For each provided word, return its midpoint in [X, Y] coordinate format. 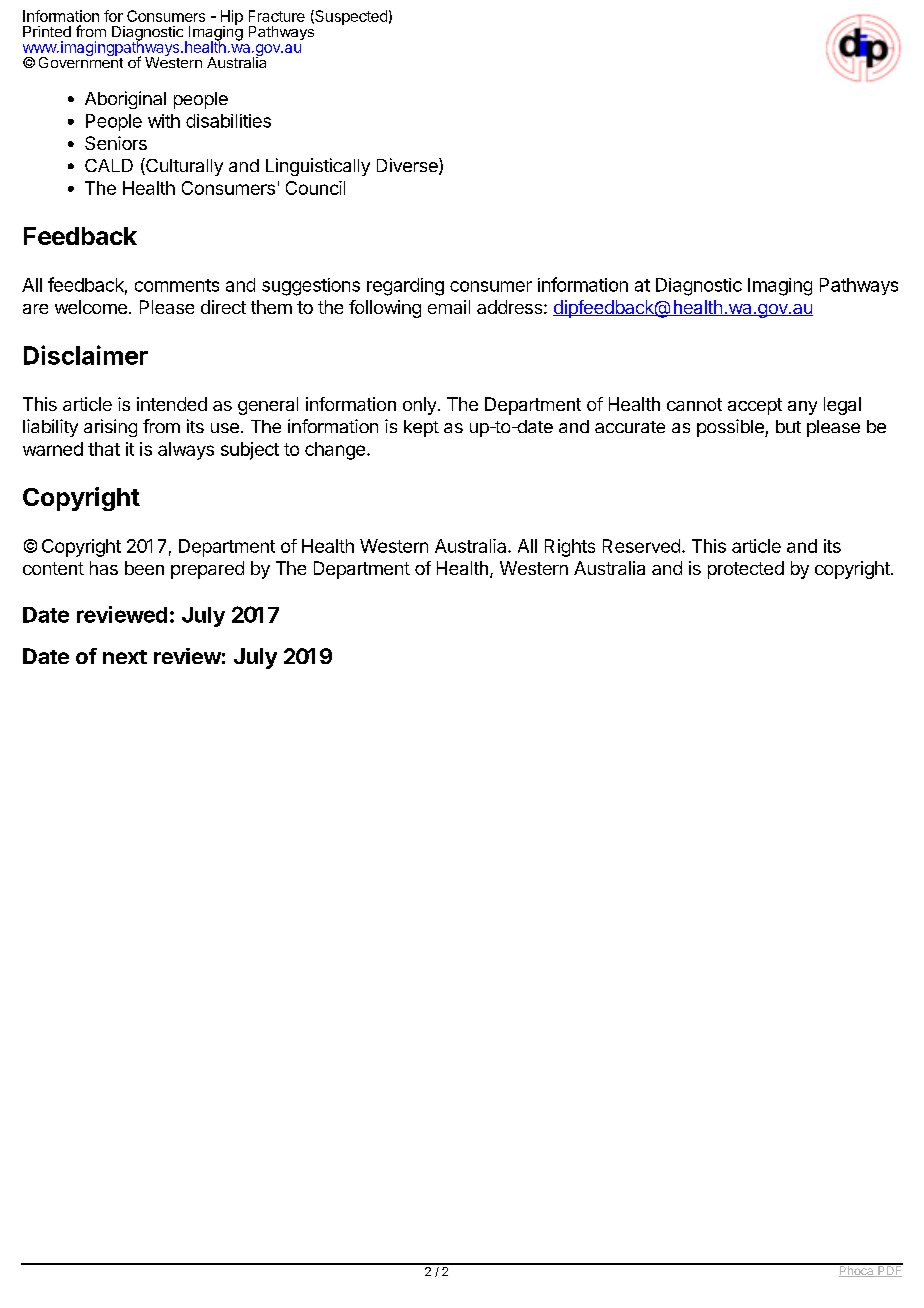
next [125, 657]
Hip [232, 18]
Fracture [277, 16]
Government [81, 61]
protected [746, 570]
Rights [570, 548]
